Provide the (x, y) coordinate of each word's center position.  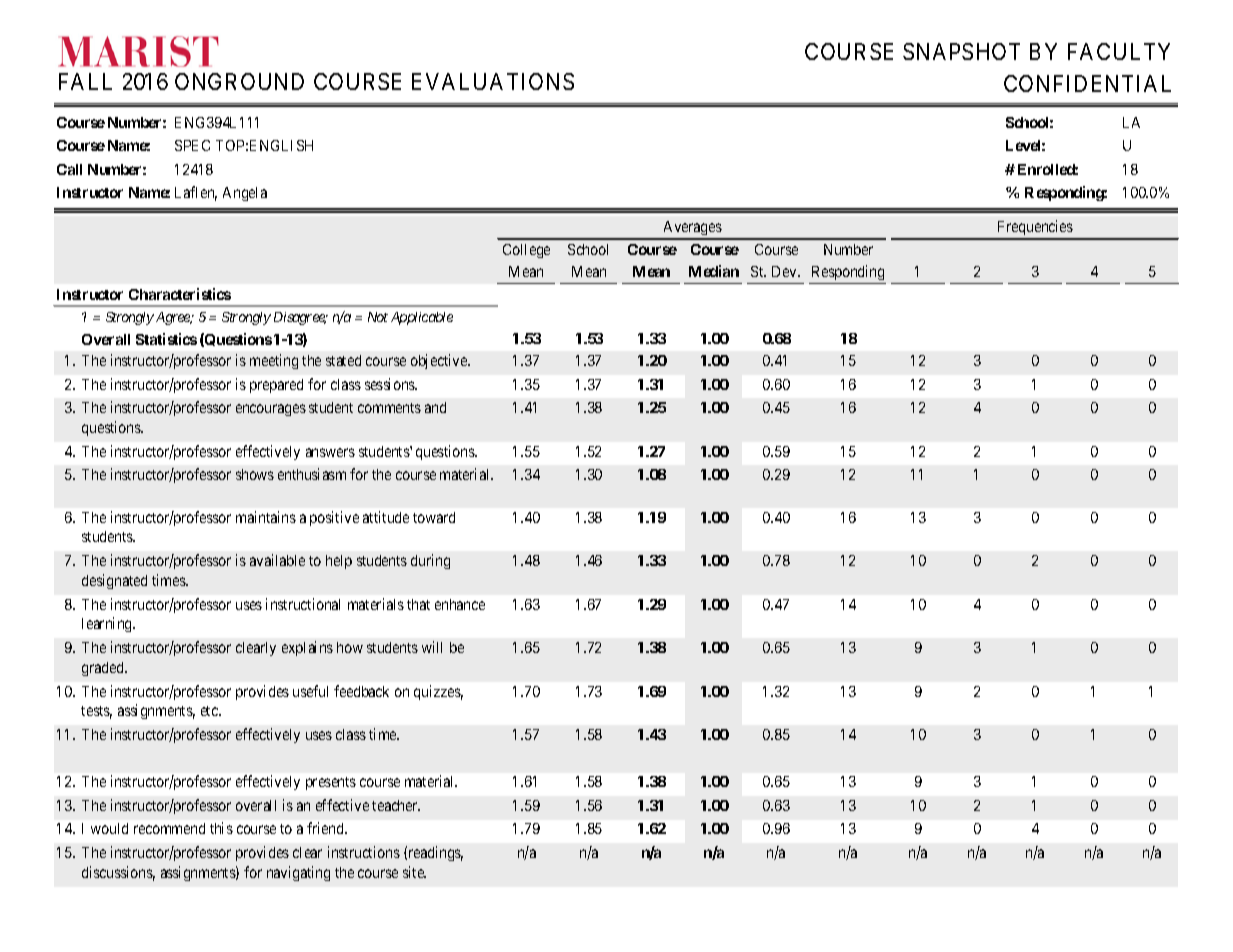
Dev (786, 271)
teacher (396, 805)
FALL (85, 81)
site (414, 872)
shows (255, 474)
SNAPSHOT (961, 51)
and (435, 407)
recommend (169, 828)
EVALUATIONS (493, 81)
